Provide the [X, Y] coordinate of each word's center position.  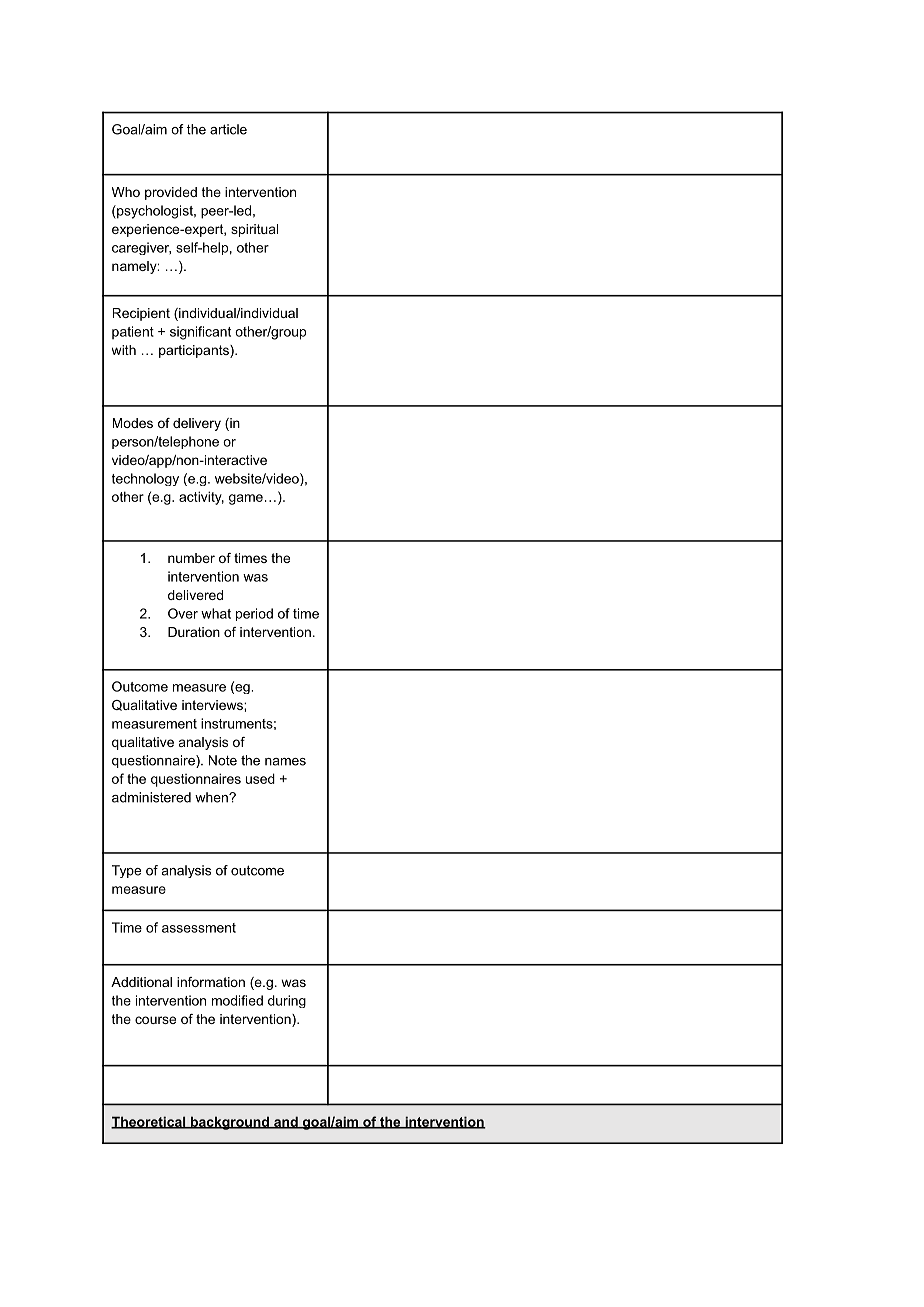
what [216, 613]
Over [183, 613]
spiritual [254, 230]
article [228, 129]
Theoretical [149, 1122]
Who [126, 192]
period [254, 614]
